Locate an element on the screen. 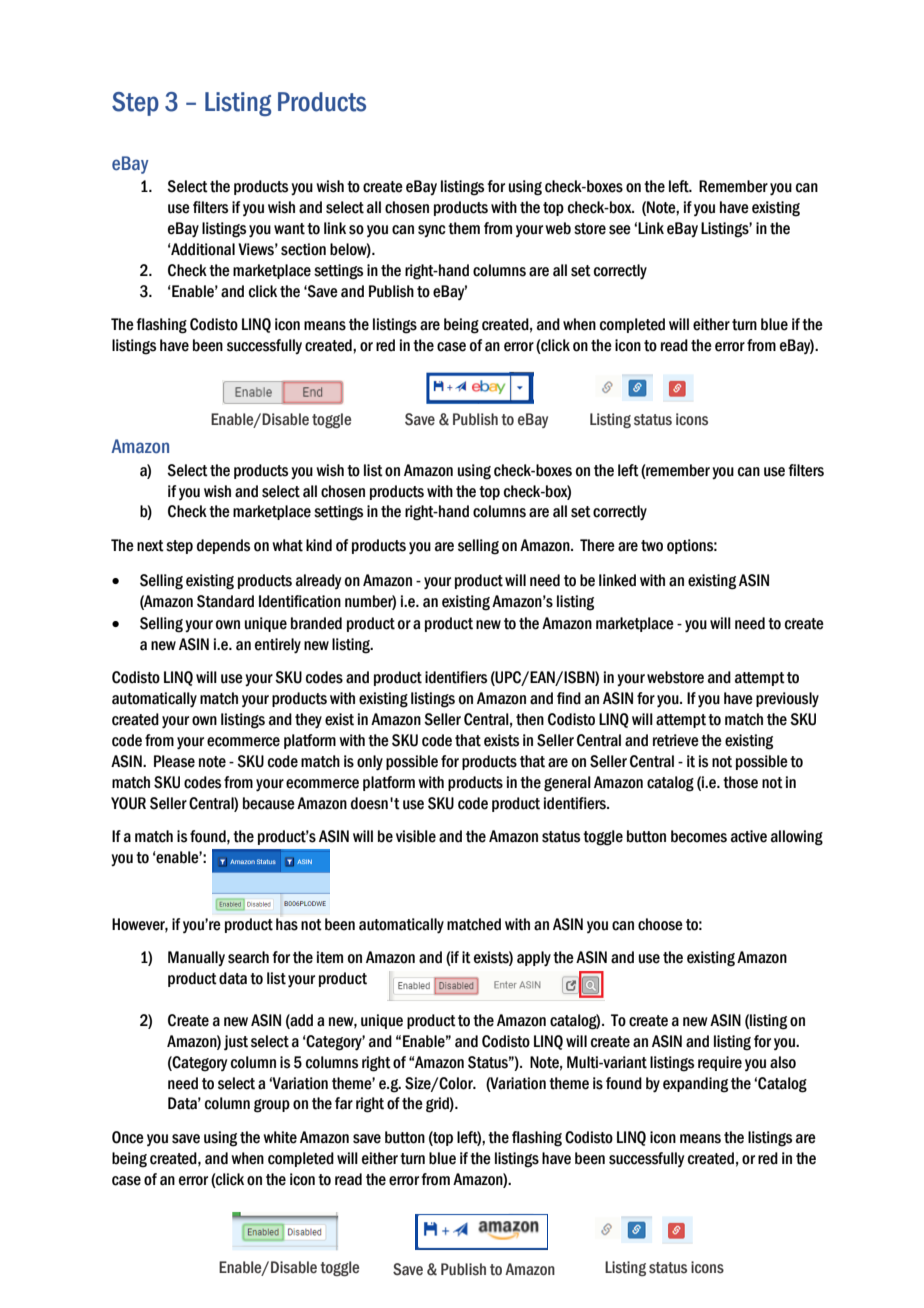 This screenshot has width=924, height=1308. far is located at coordinates (344, 1103).
